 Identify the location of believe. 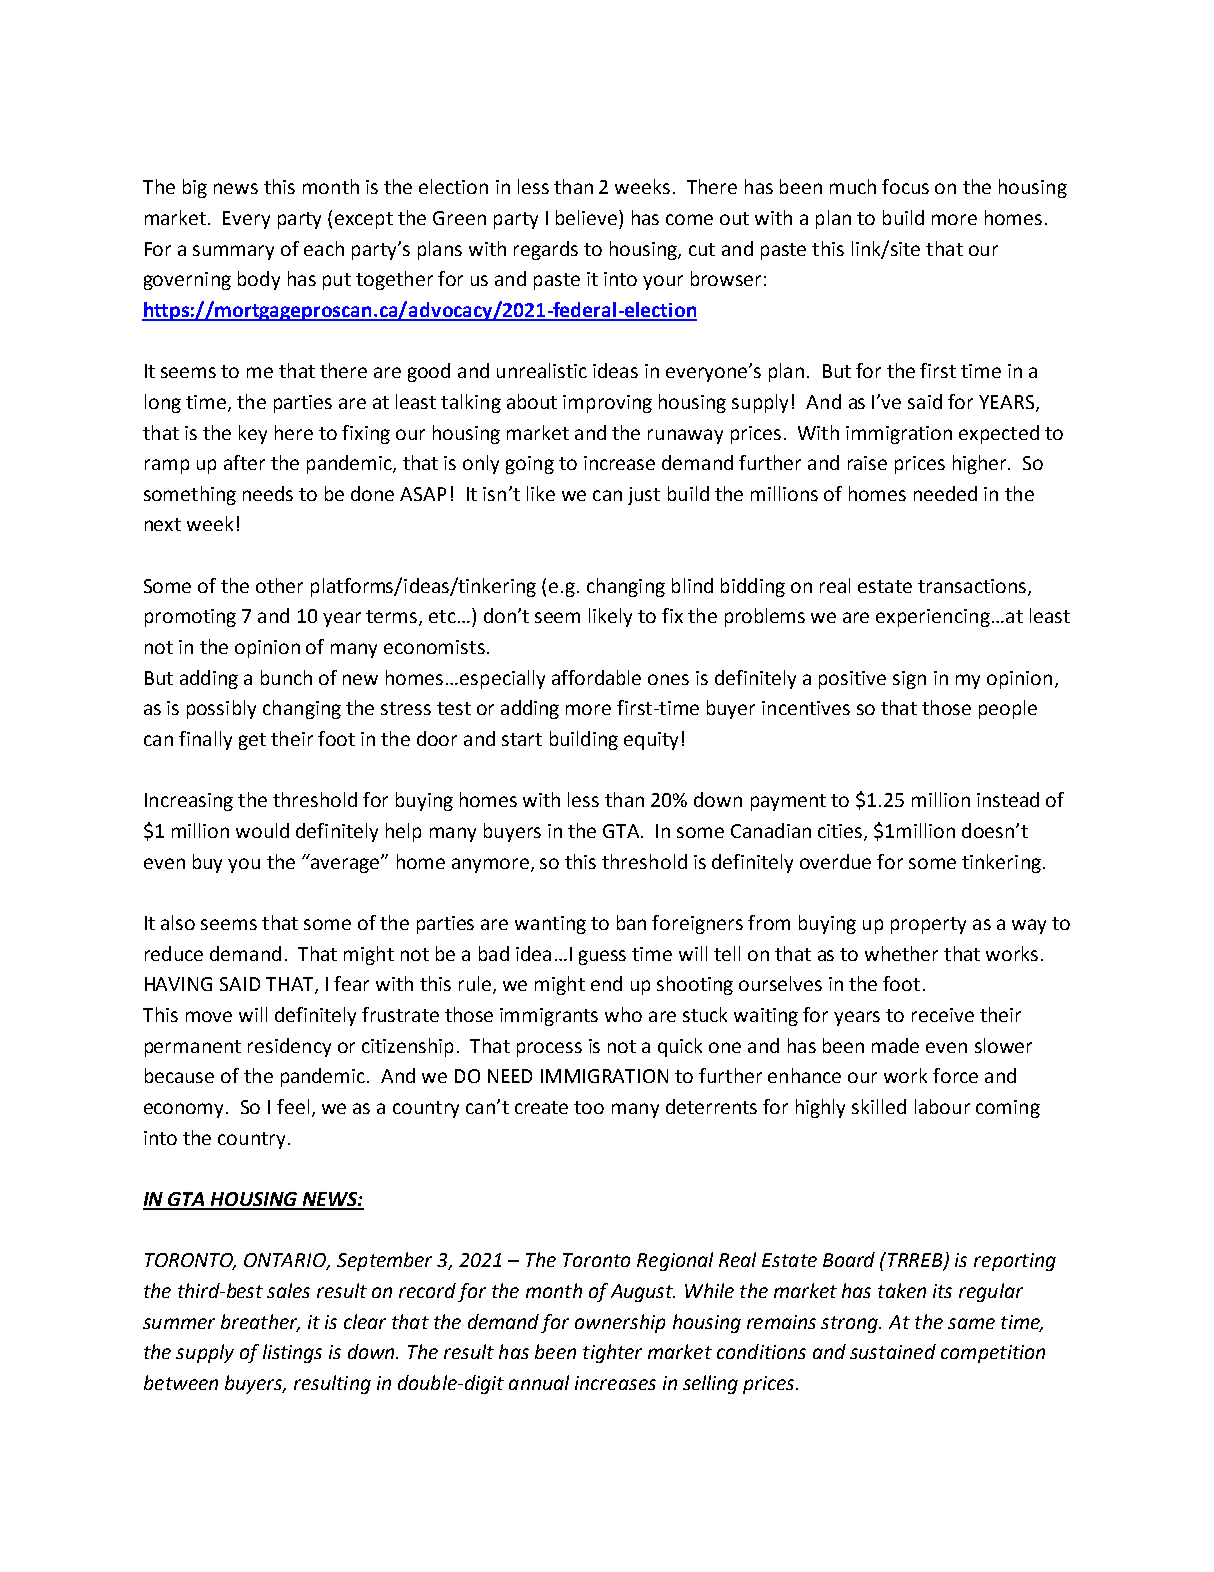
(588, 217).
